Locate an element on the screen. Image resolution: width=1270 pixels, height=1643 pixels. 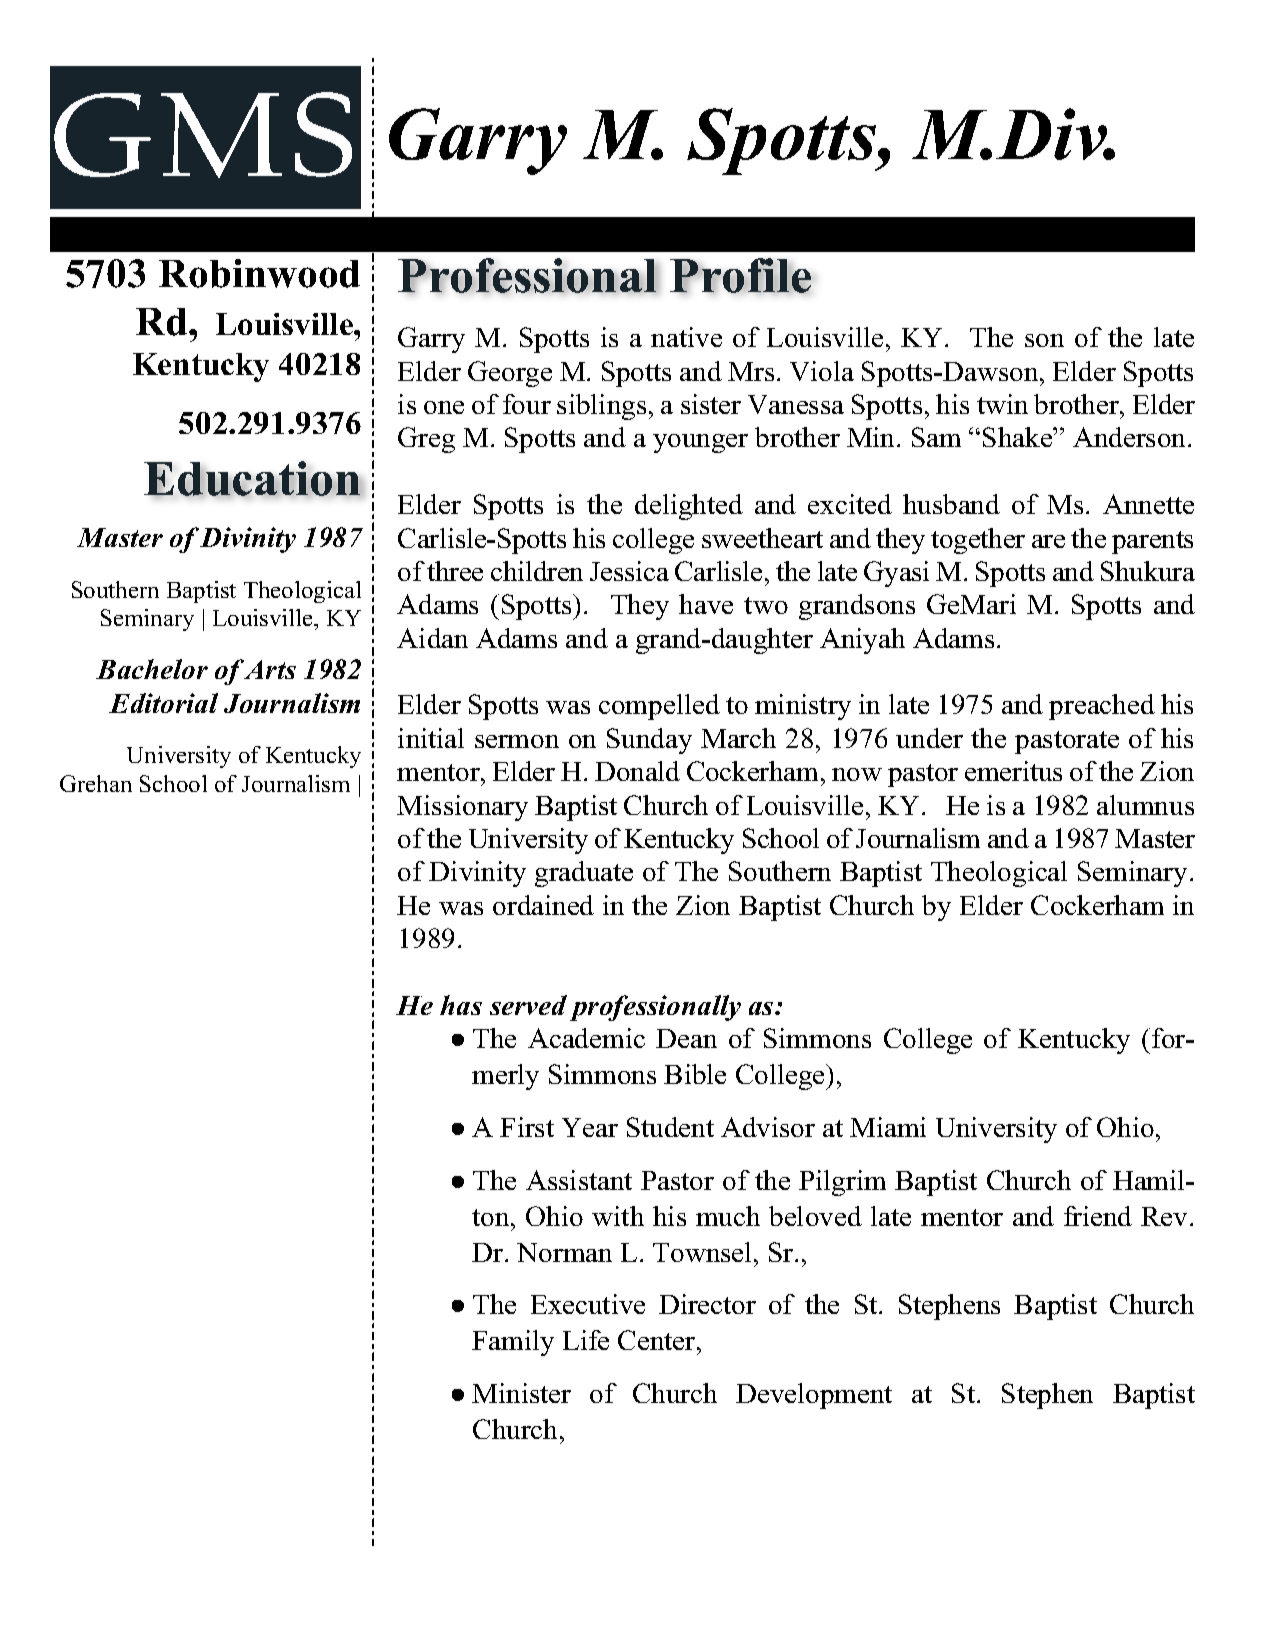
GMS is located at coordinates (203, 135).
